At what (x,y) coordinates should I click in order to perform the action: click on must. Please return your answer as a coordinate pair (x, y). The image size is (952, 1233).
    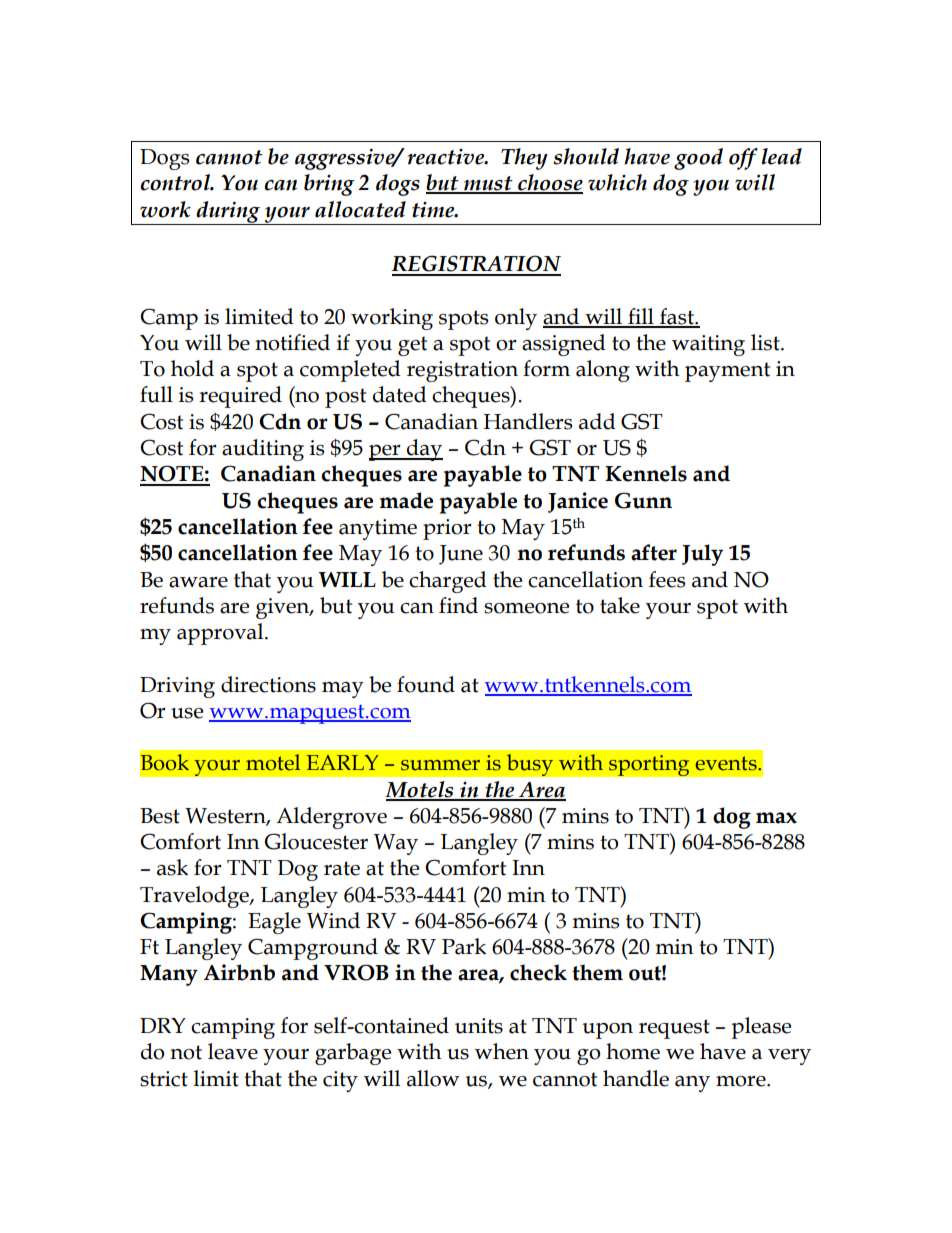
    Looking at the image, I should click on (488, 184).
